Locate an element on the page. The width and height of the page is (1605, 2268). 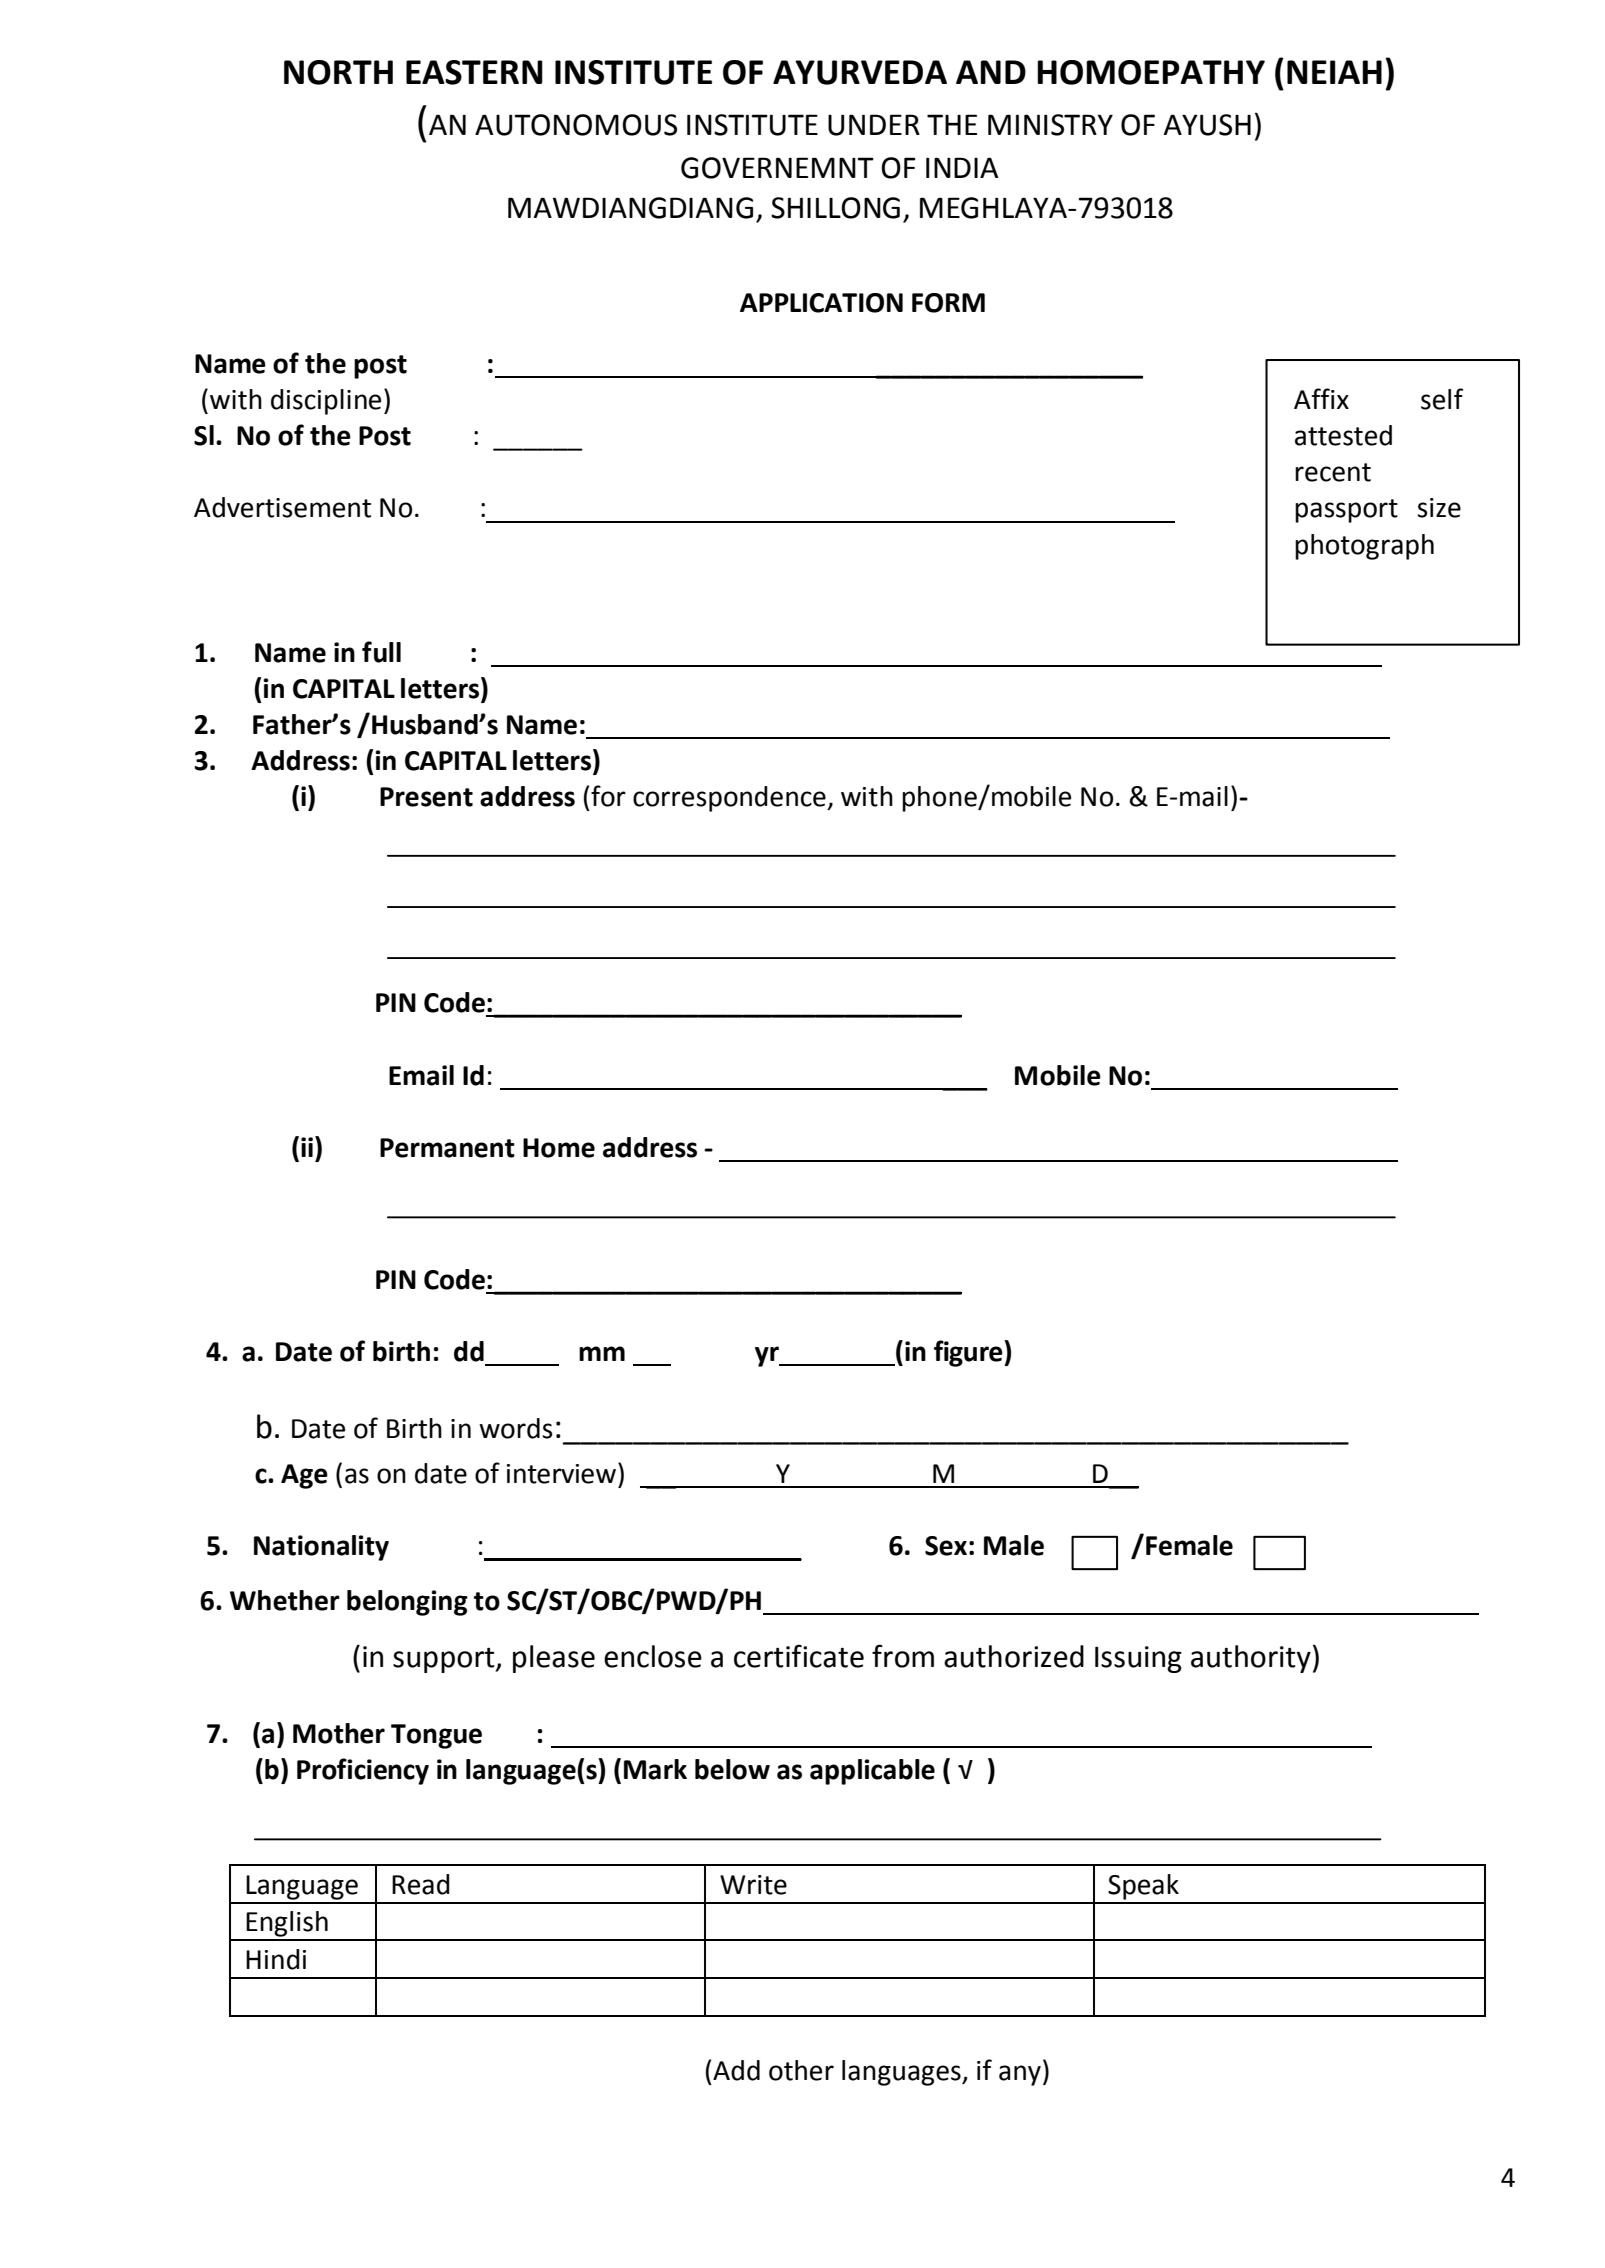
EASTERN is located at coordinates (474, 72).
